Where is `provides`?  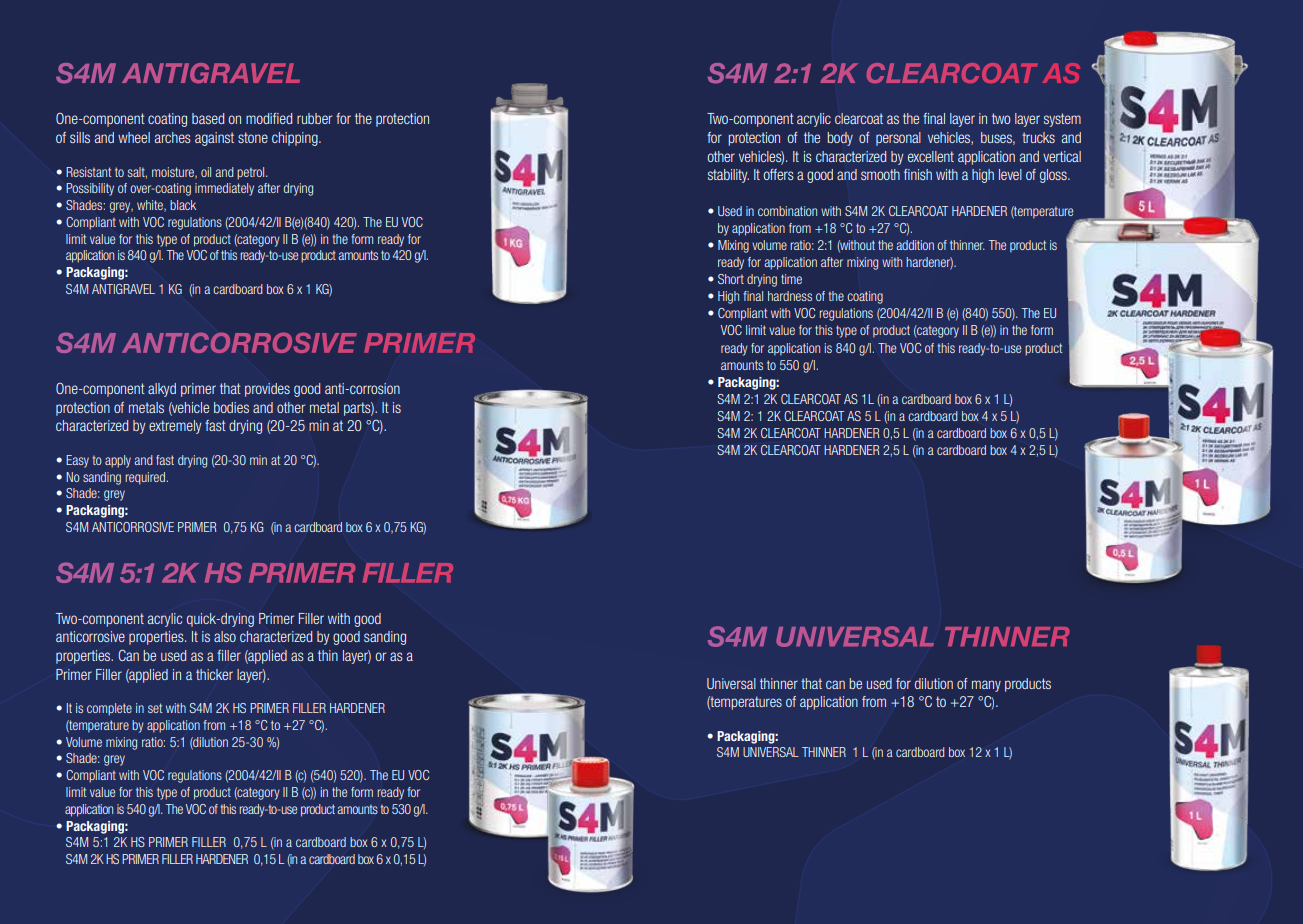
provides is located at coordinates (267, 390).
